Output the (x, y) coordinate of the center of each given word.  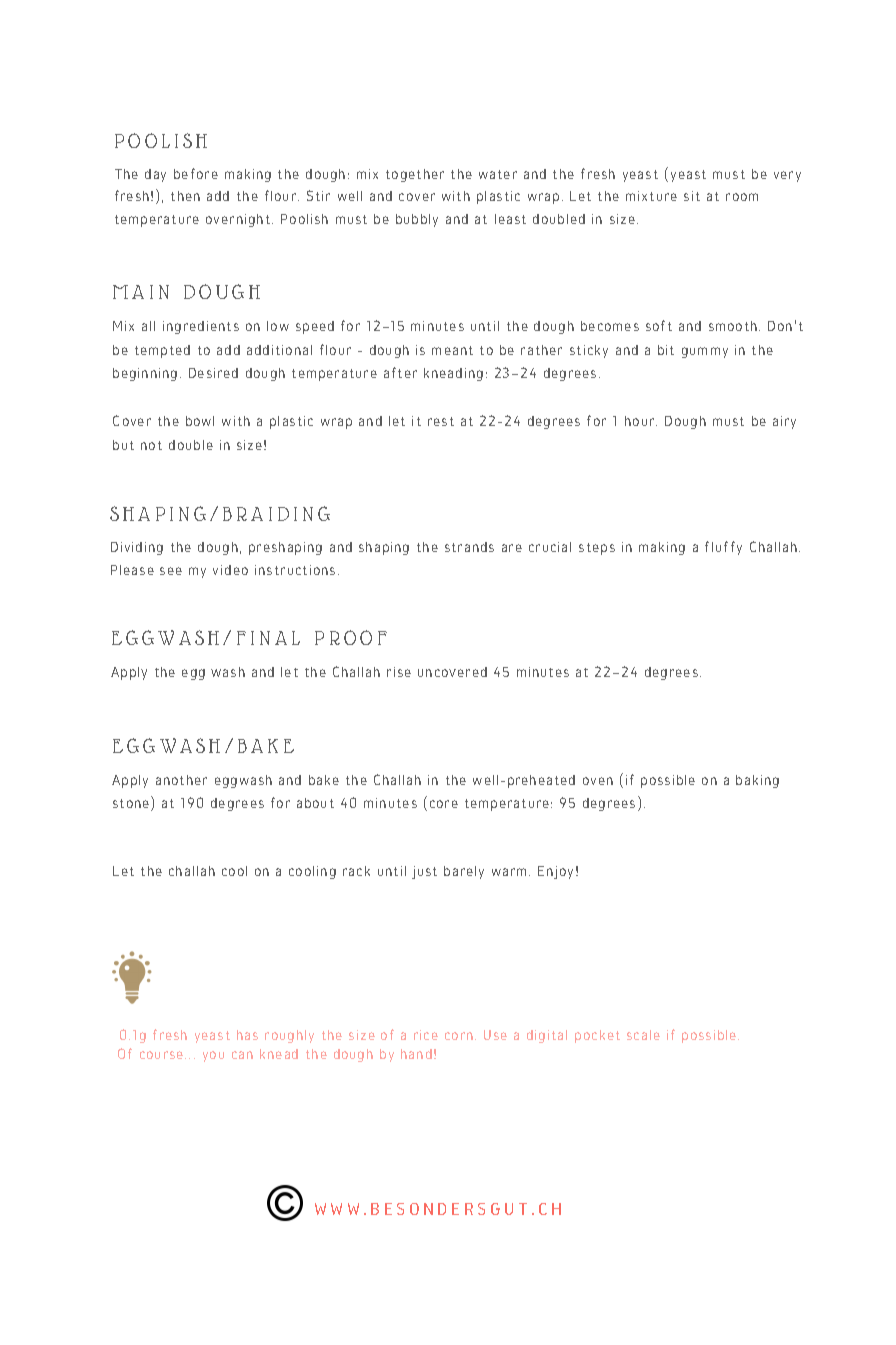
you (213, 1056)
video (230, 570)
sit (692, 196)
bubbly (417, 220)
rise (399, 672)
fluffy (723, 548)
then (185, 196)
